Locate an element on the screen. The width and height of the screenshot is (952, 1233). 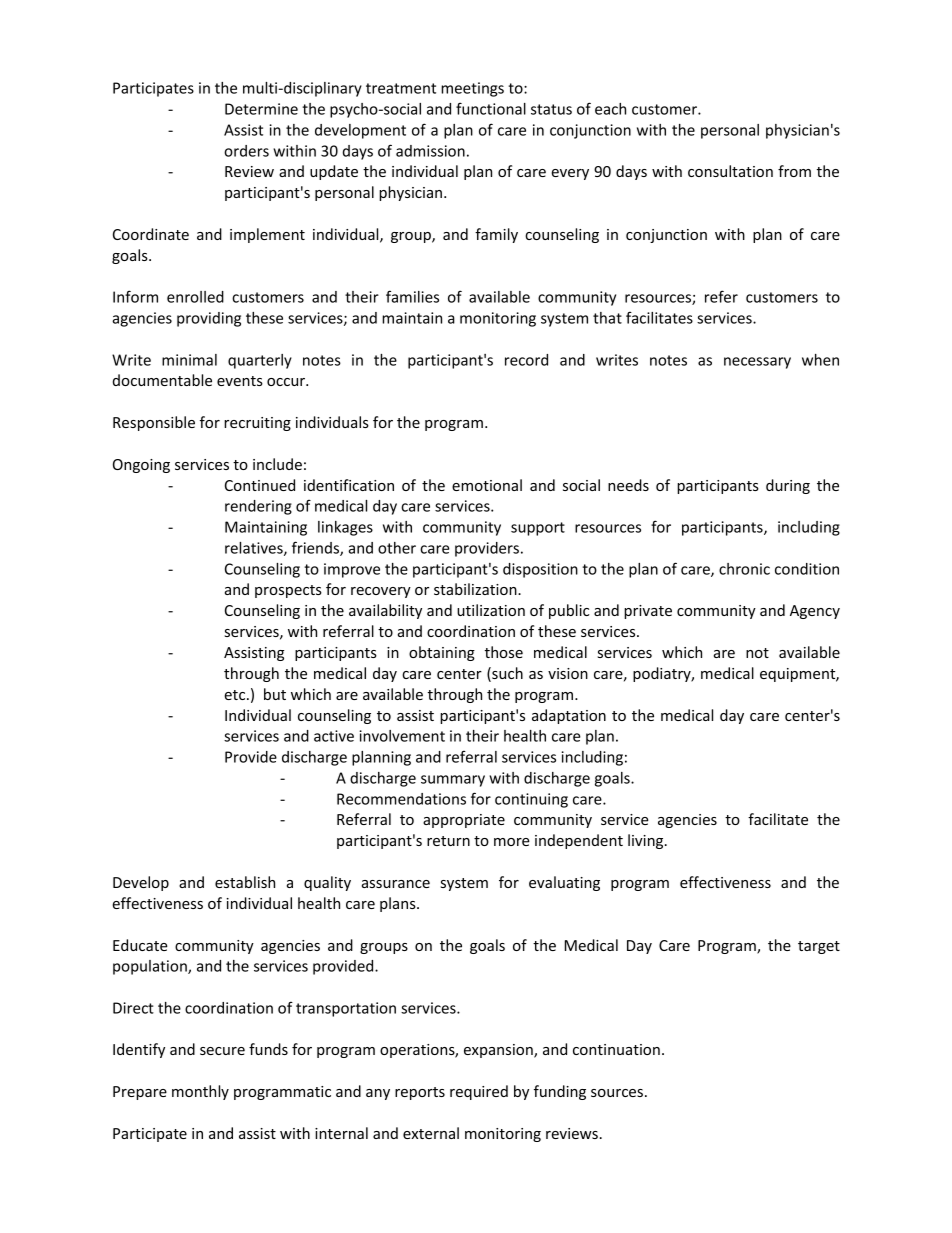
summary is located at coordinates (453, 781).
